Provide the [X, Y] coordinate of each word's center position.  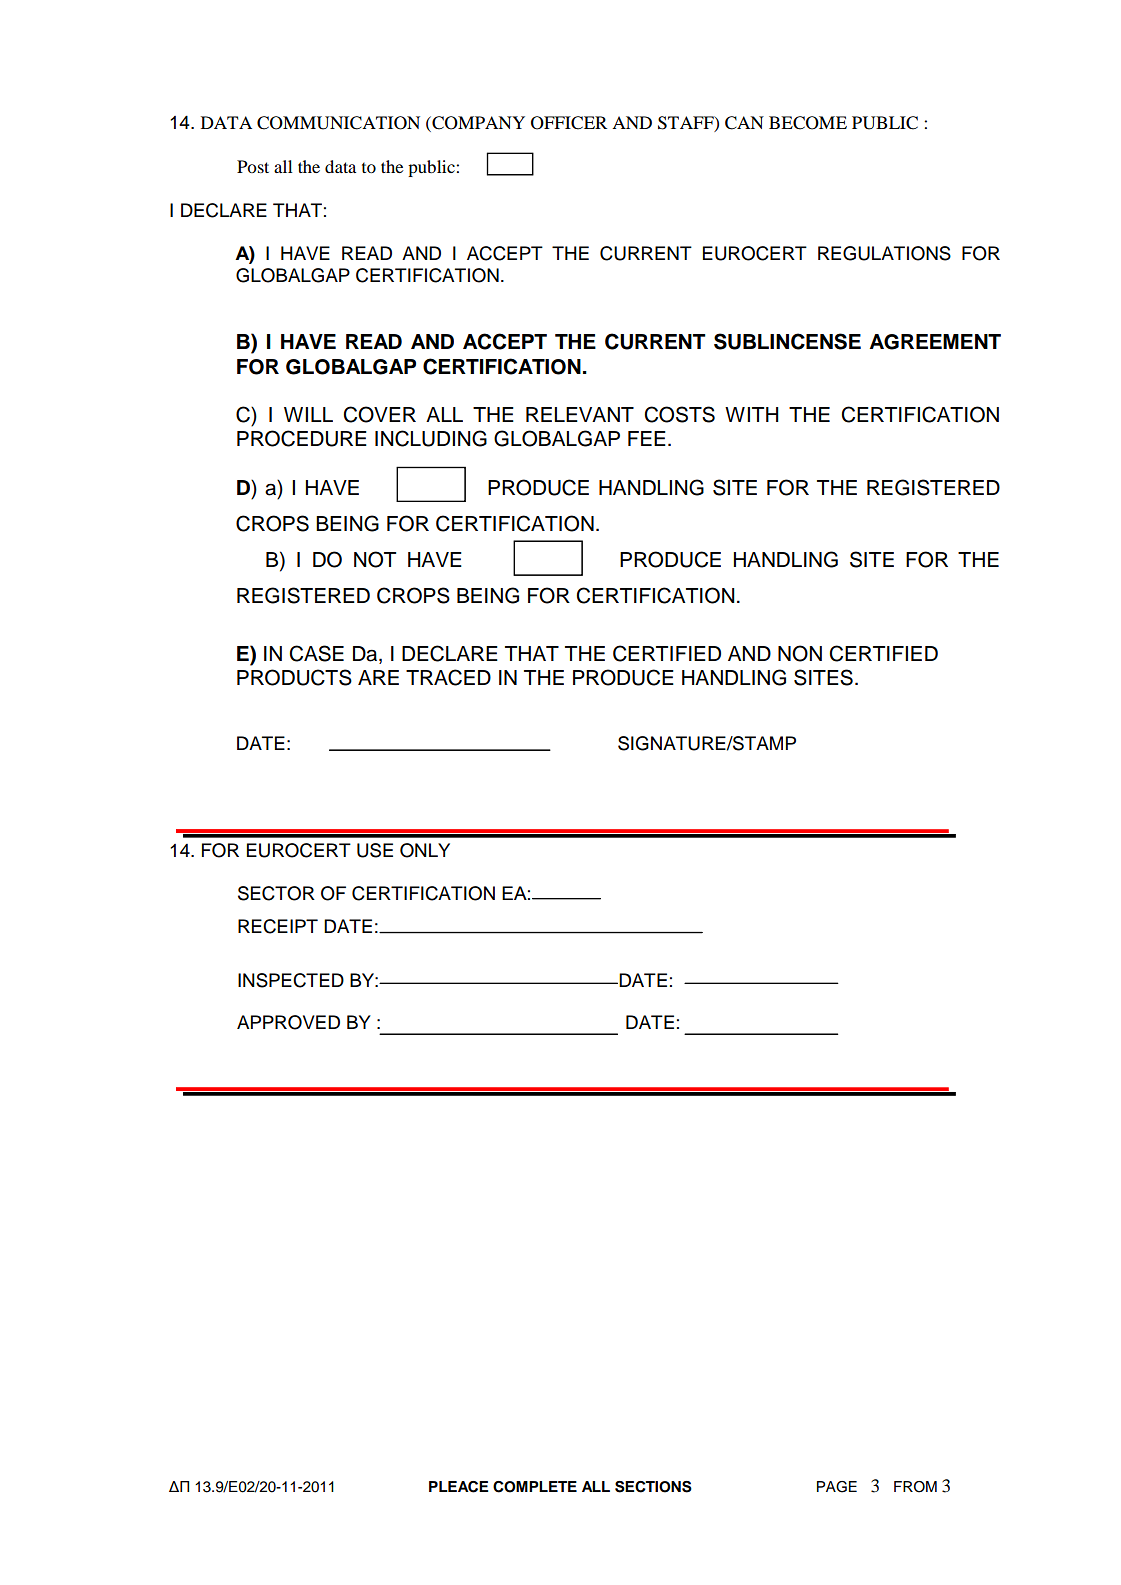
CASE [316, 653]
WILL [308, 414]
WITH [752, 414]
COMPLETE [535, 1487]
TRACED [448, 677]
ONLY [425, 850]
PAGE [837, 1487]
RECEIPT [278, 926]
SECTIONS [653, 1487]
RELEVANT [580, 414]
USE [375, 850]
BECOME [808, 123]
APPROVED [288, 1022]
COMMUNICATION [338, 123]
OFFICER [569, 123]
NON [800, 653]
